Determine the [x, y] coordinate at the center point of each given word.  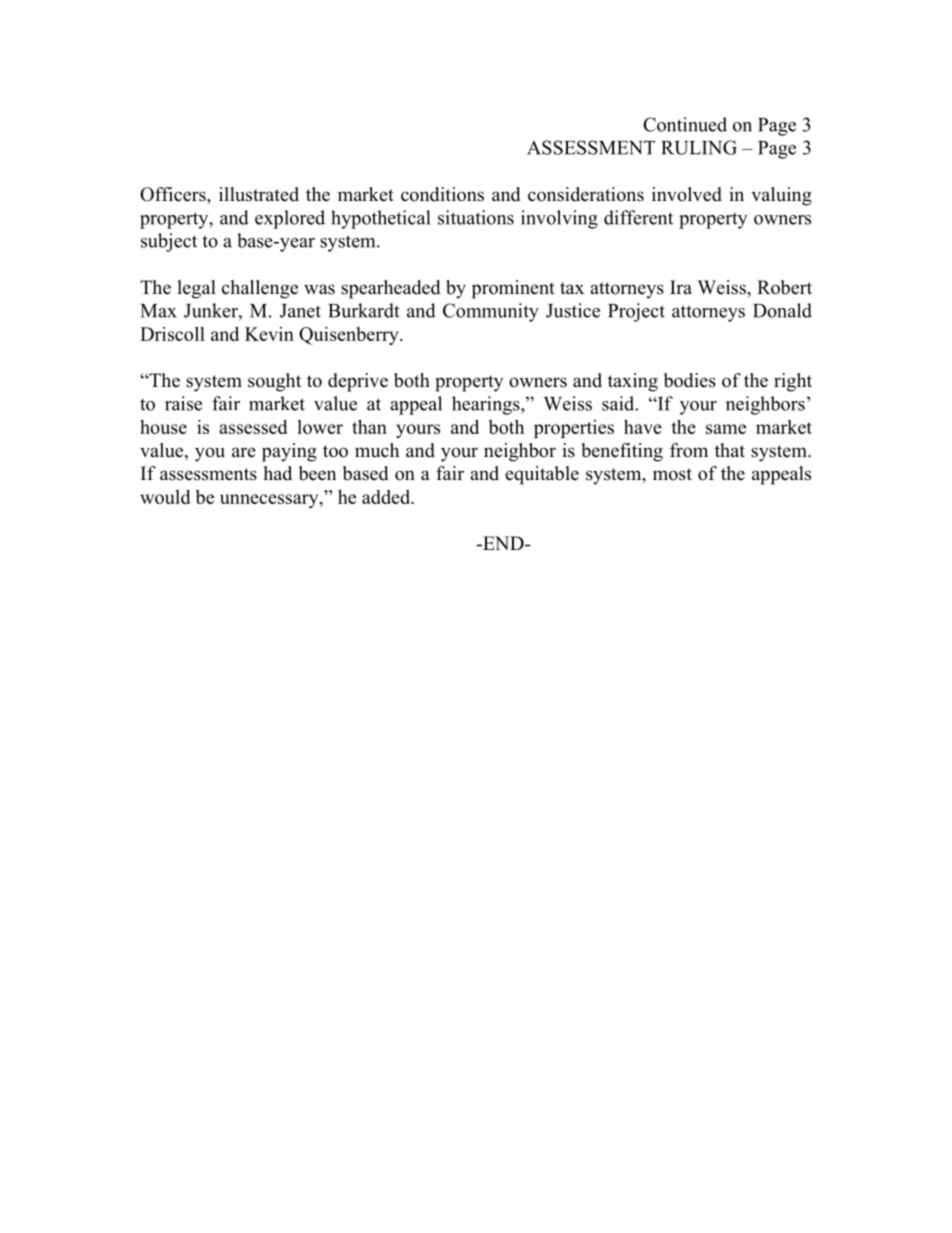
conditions [442, 194]
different [638, 217]
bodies [690, 380]
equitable [542, 475]
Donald [782, 310]
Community [491, 312]
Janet [300, 311]
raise [183, 403]
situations [476, 217]
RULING [699, 147]
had [277, 473]
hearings [487, 405]
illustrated [259, 194]
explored [290, 219]
